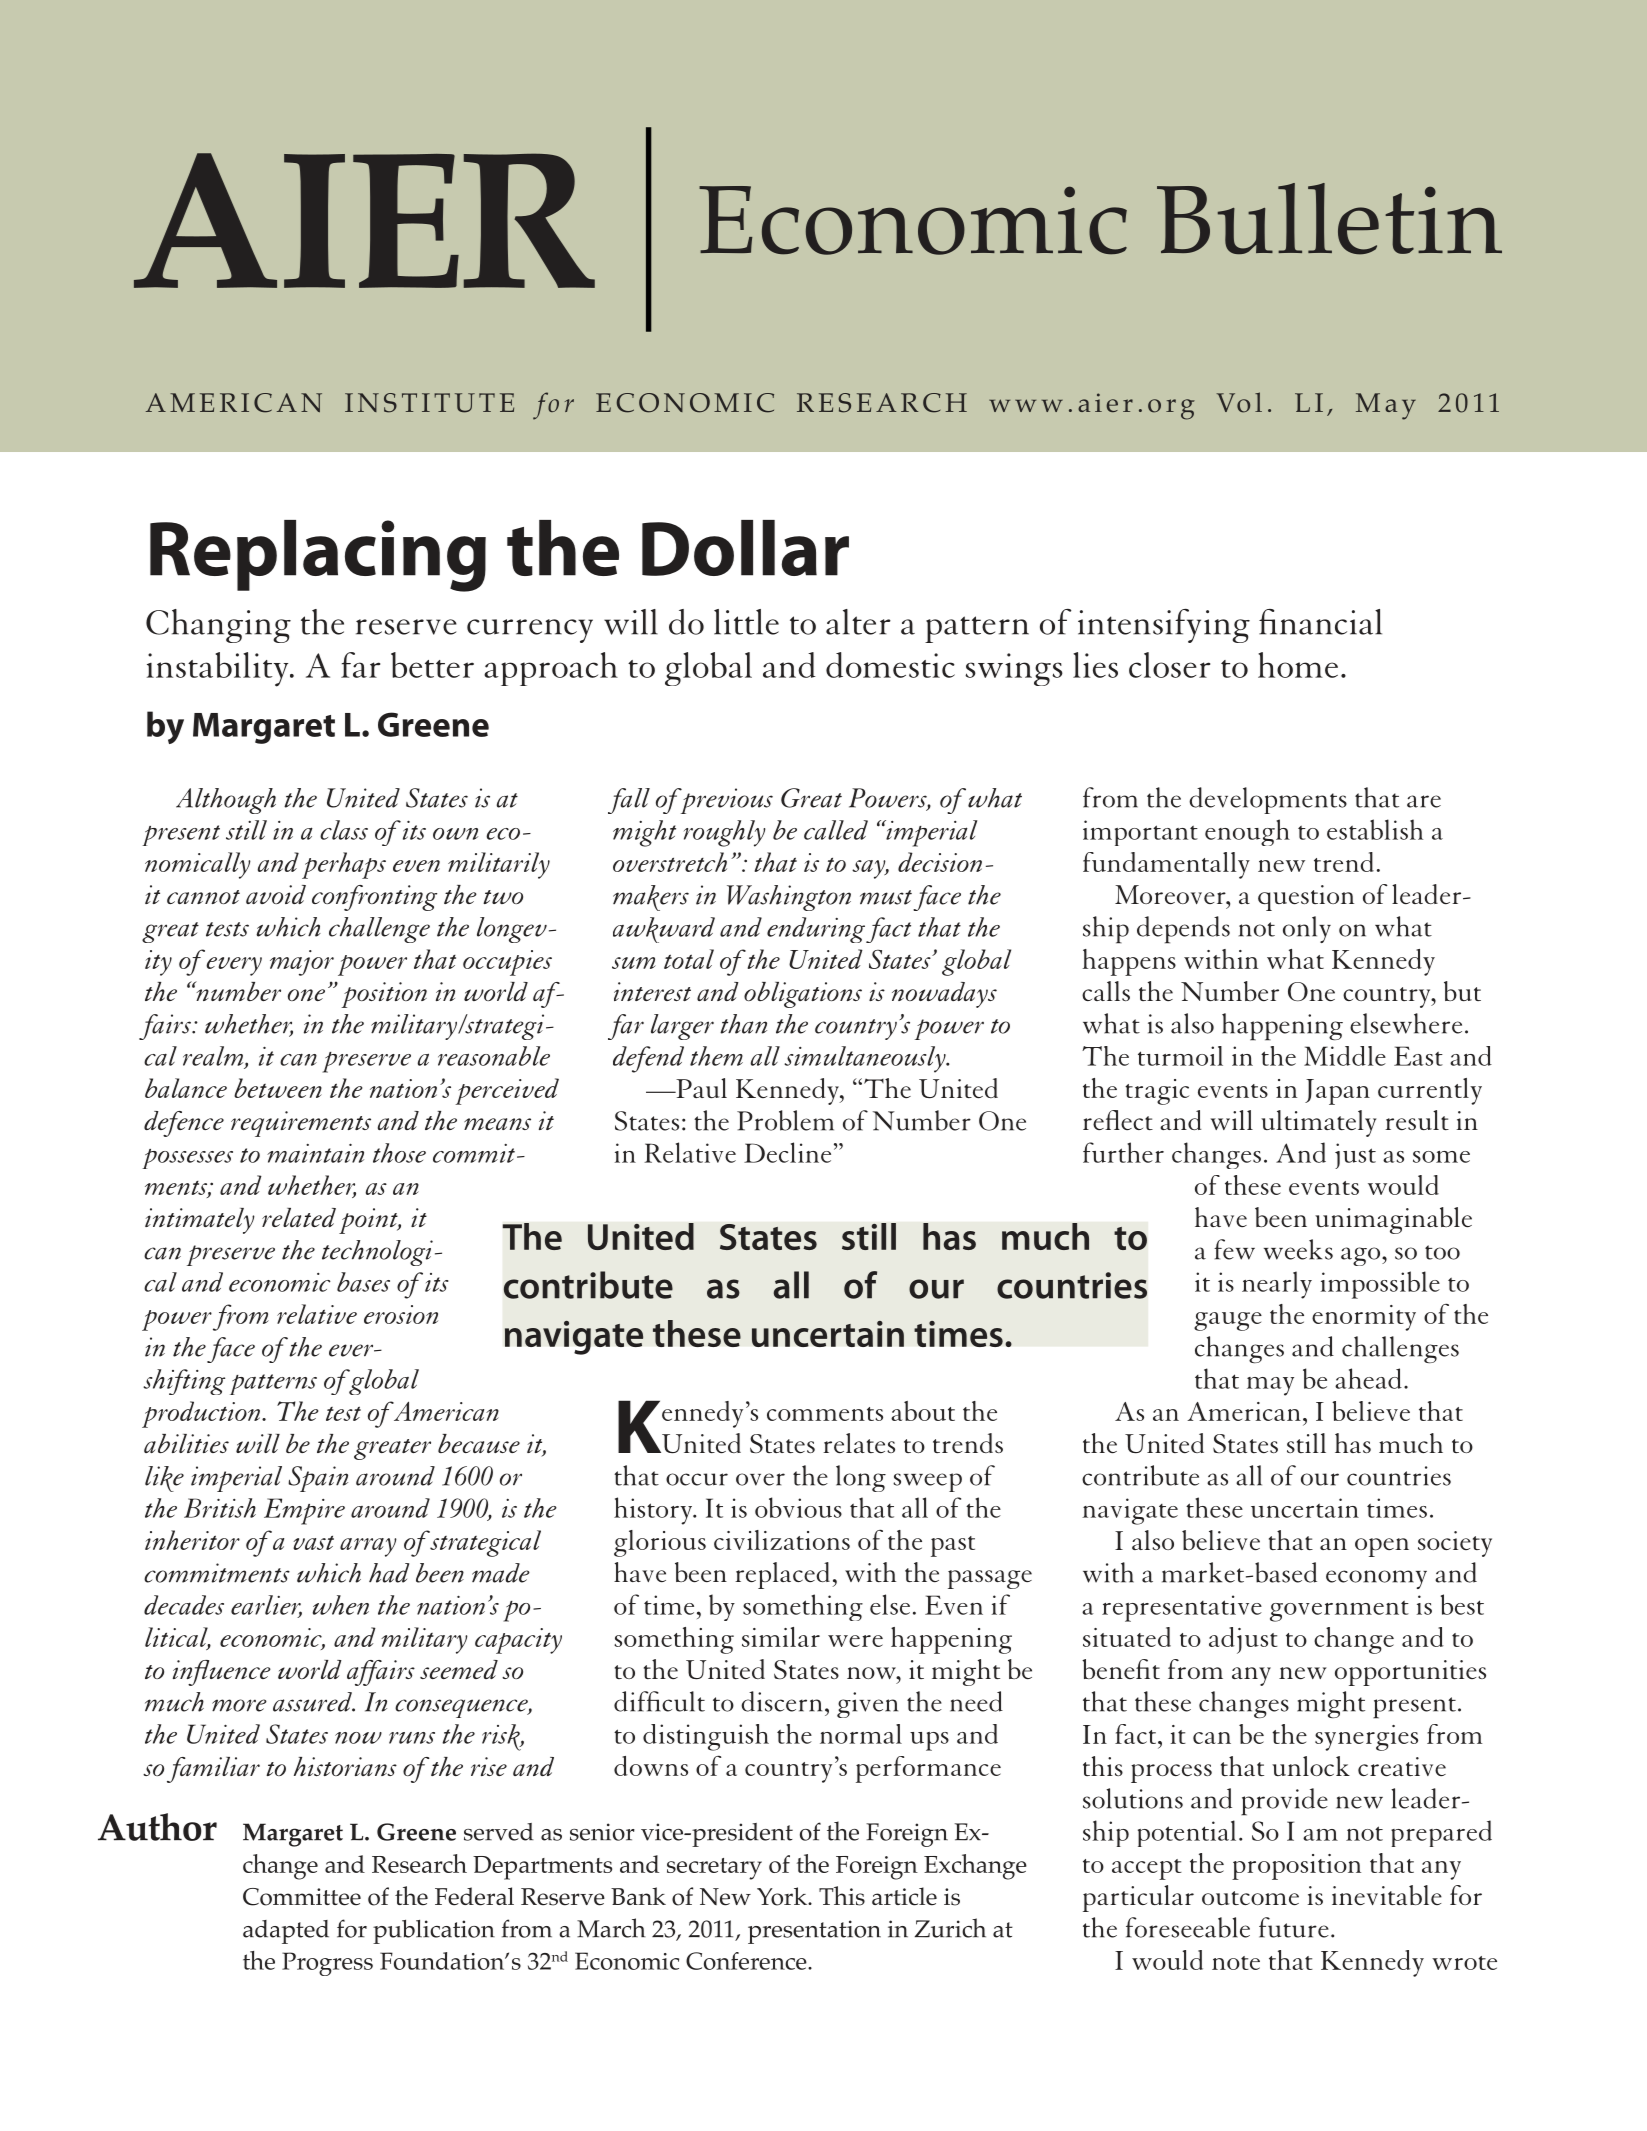  Describe the element at coordinates (1329, 219) in the screenshot. I see `Bulletin` at that location.
